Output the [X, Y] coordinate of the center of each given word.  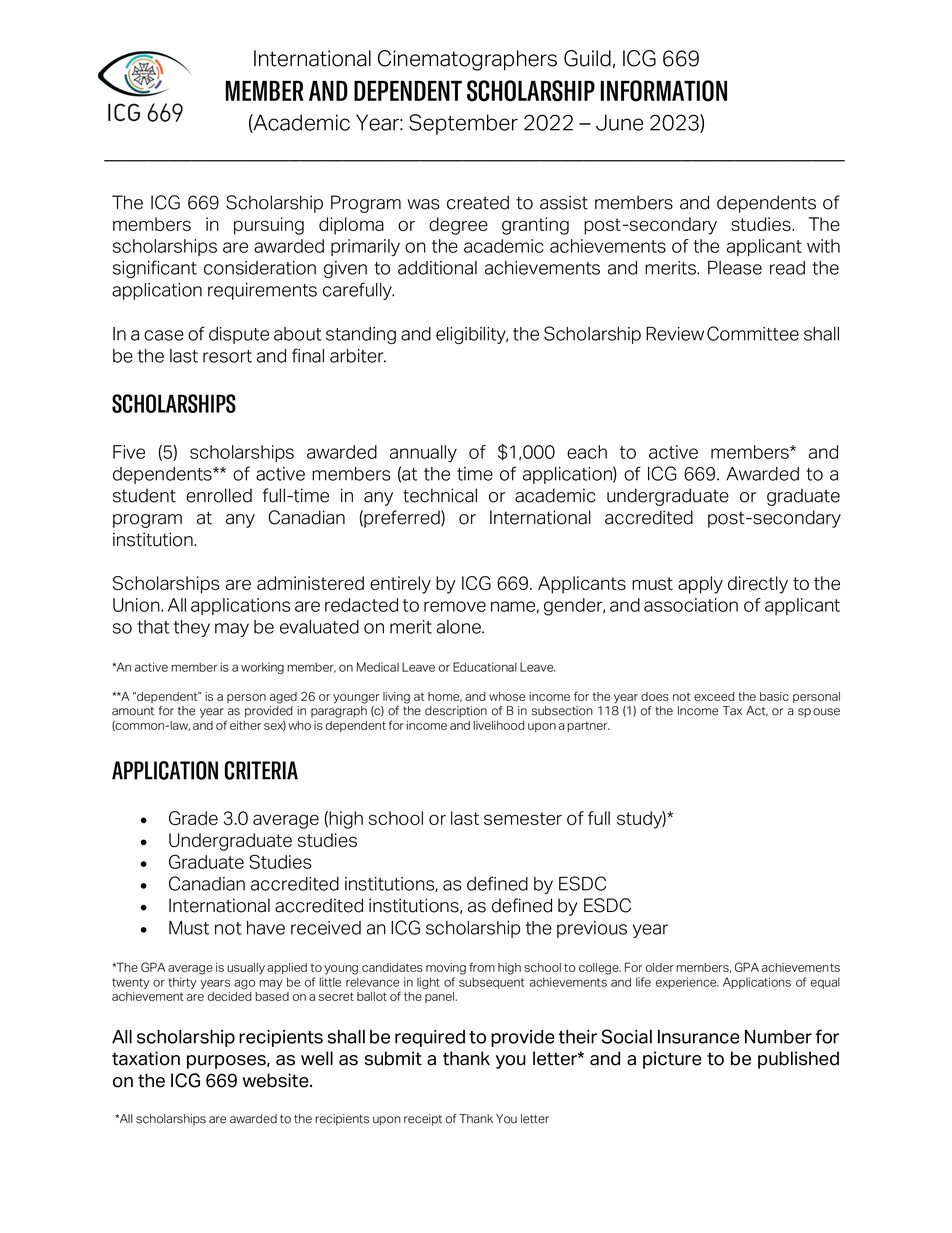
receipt [423, 1120]
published [798, 1060]
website [277, 1080]
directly [758, 585]
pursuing [269, 226]
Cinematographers [467, 60]
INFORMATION [664, 91]
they [192, 628]
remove [455, 606]
